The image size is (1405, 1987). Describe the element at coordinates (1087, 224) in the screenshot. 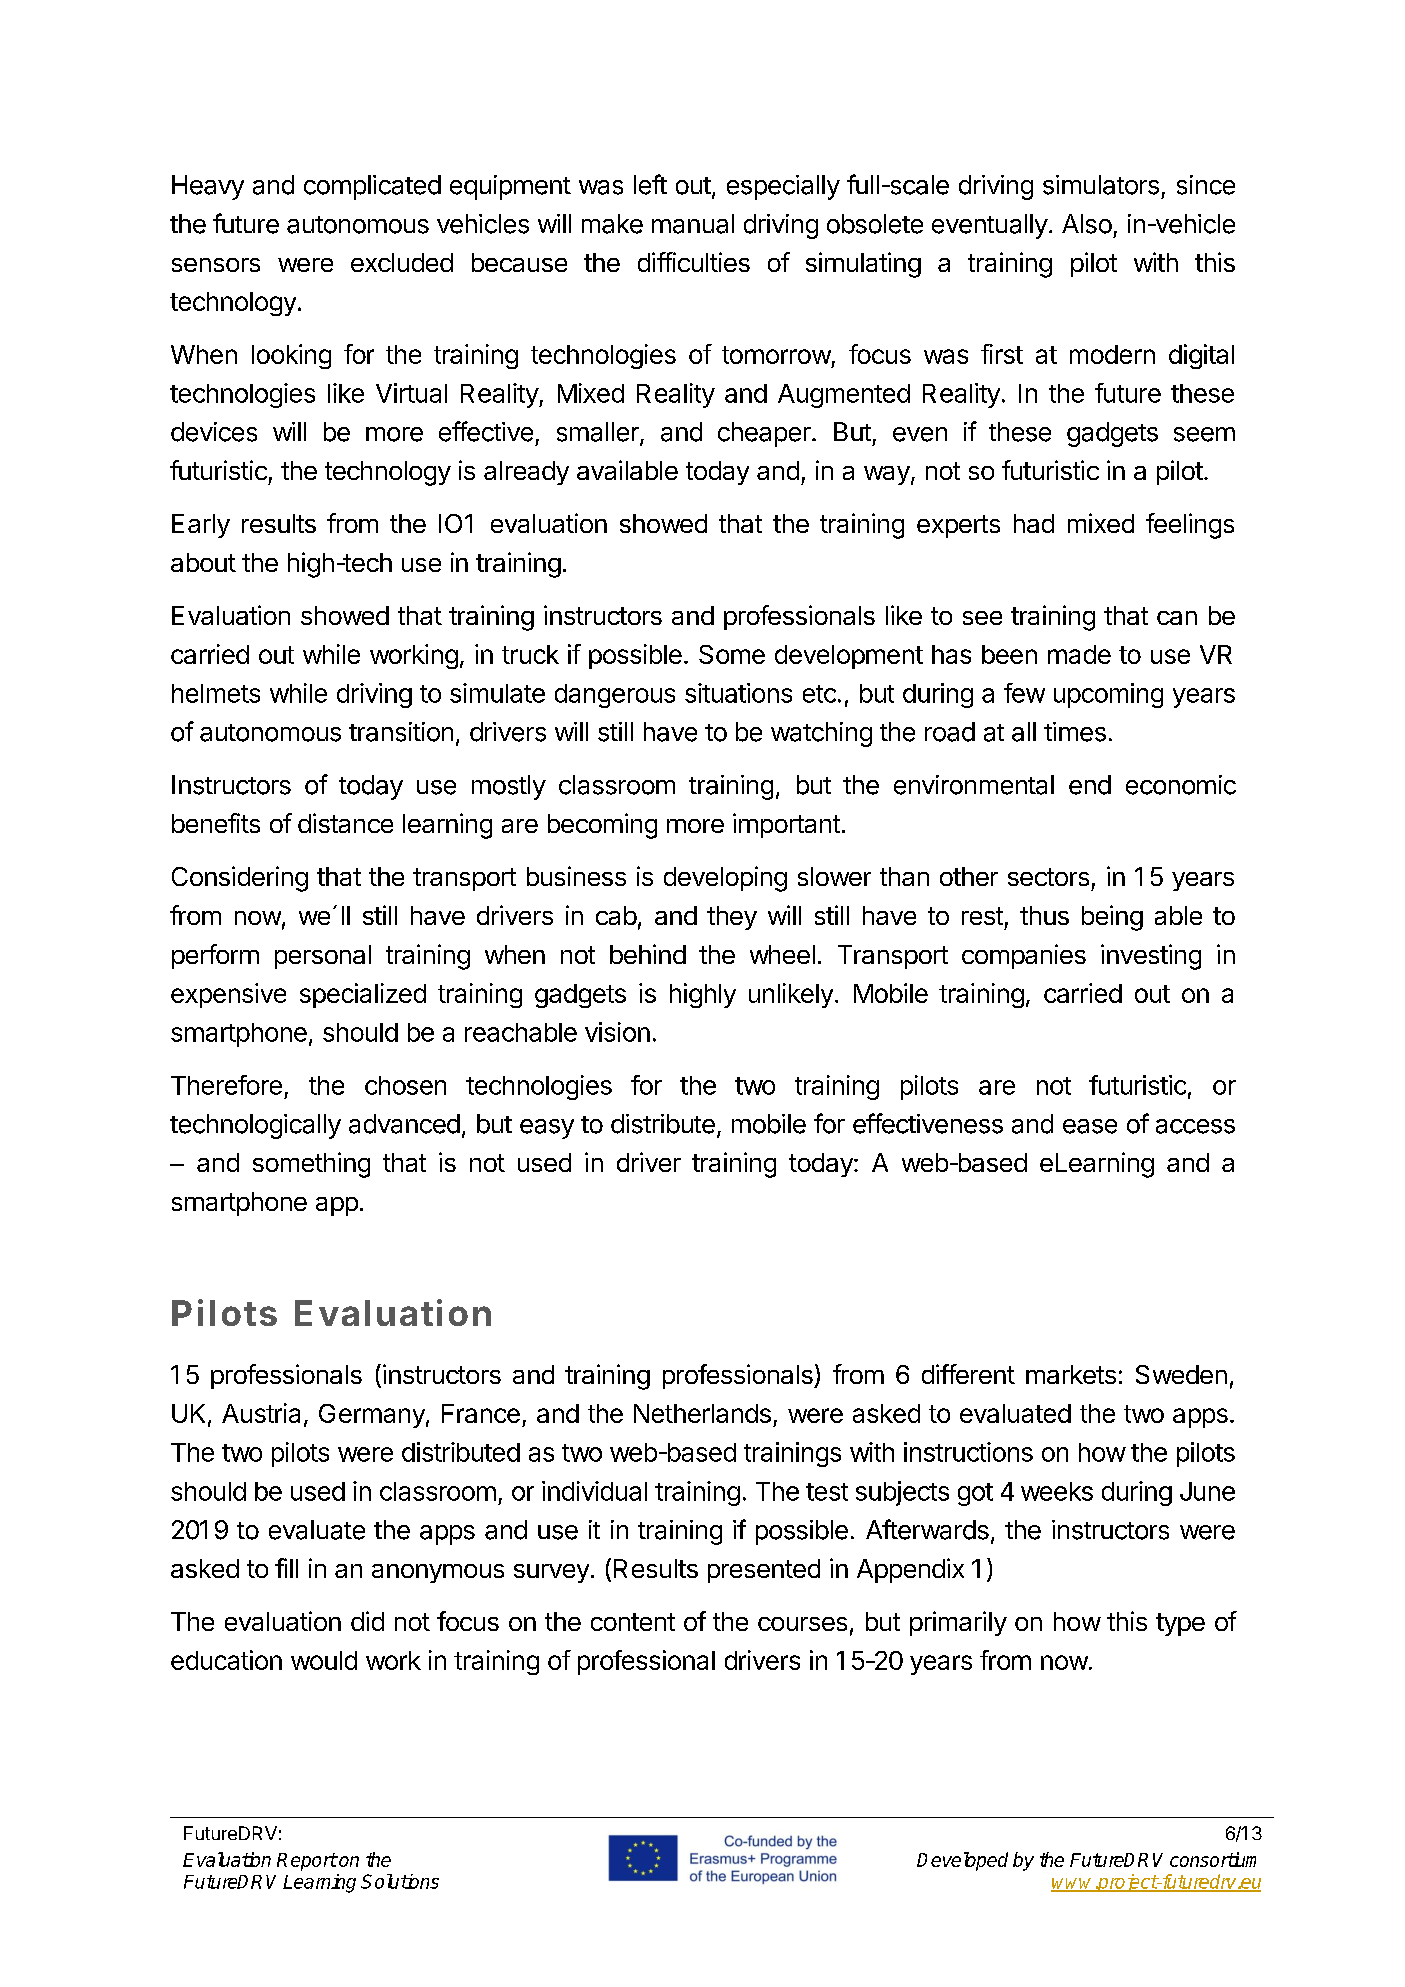

I see `Also` at that location.
